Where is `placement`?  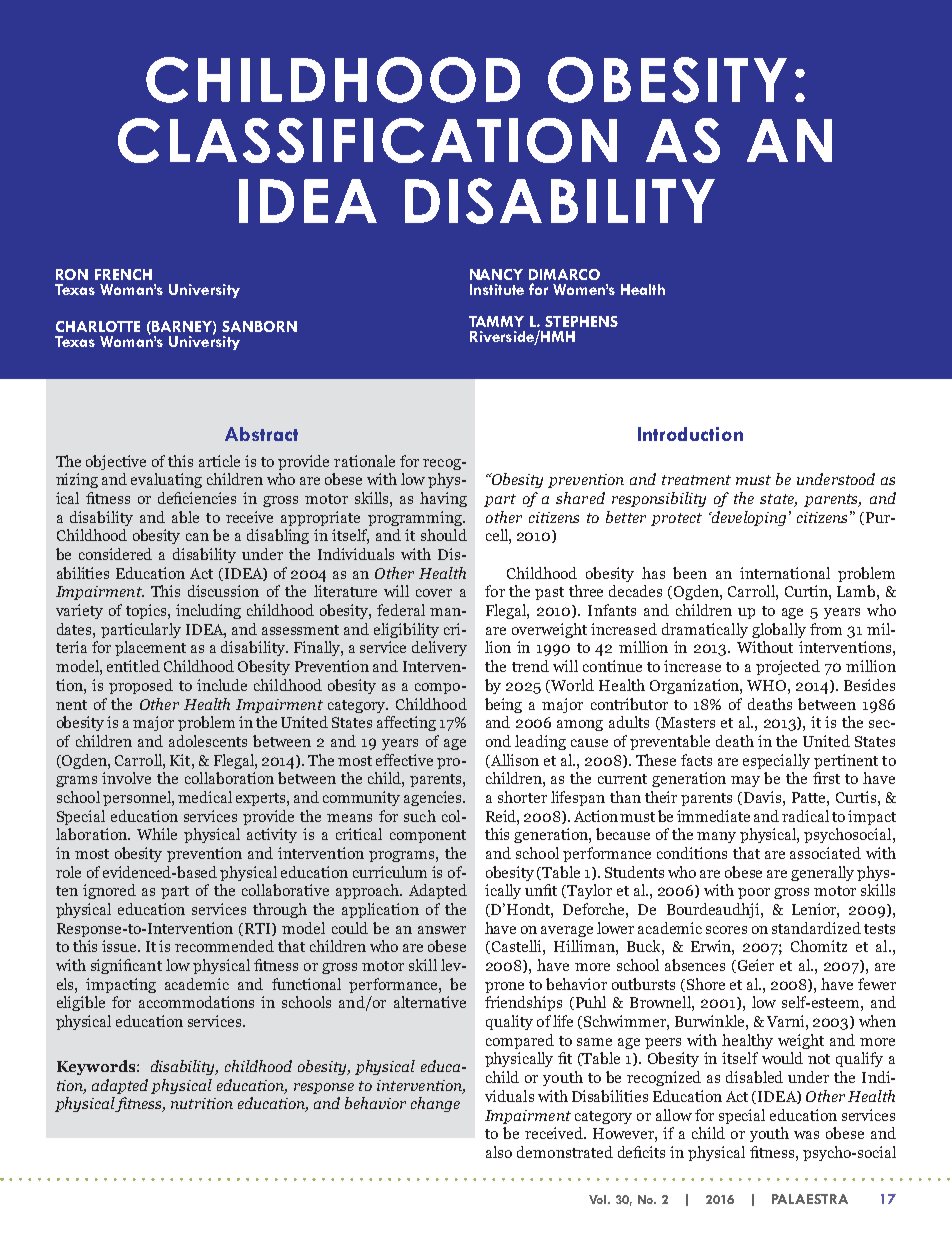
placement is located at coordinates (150, 648).
